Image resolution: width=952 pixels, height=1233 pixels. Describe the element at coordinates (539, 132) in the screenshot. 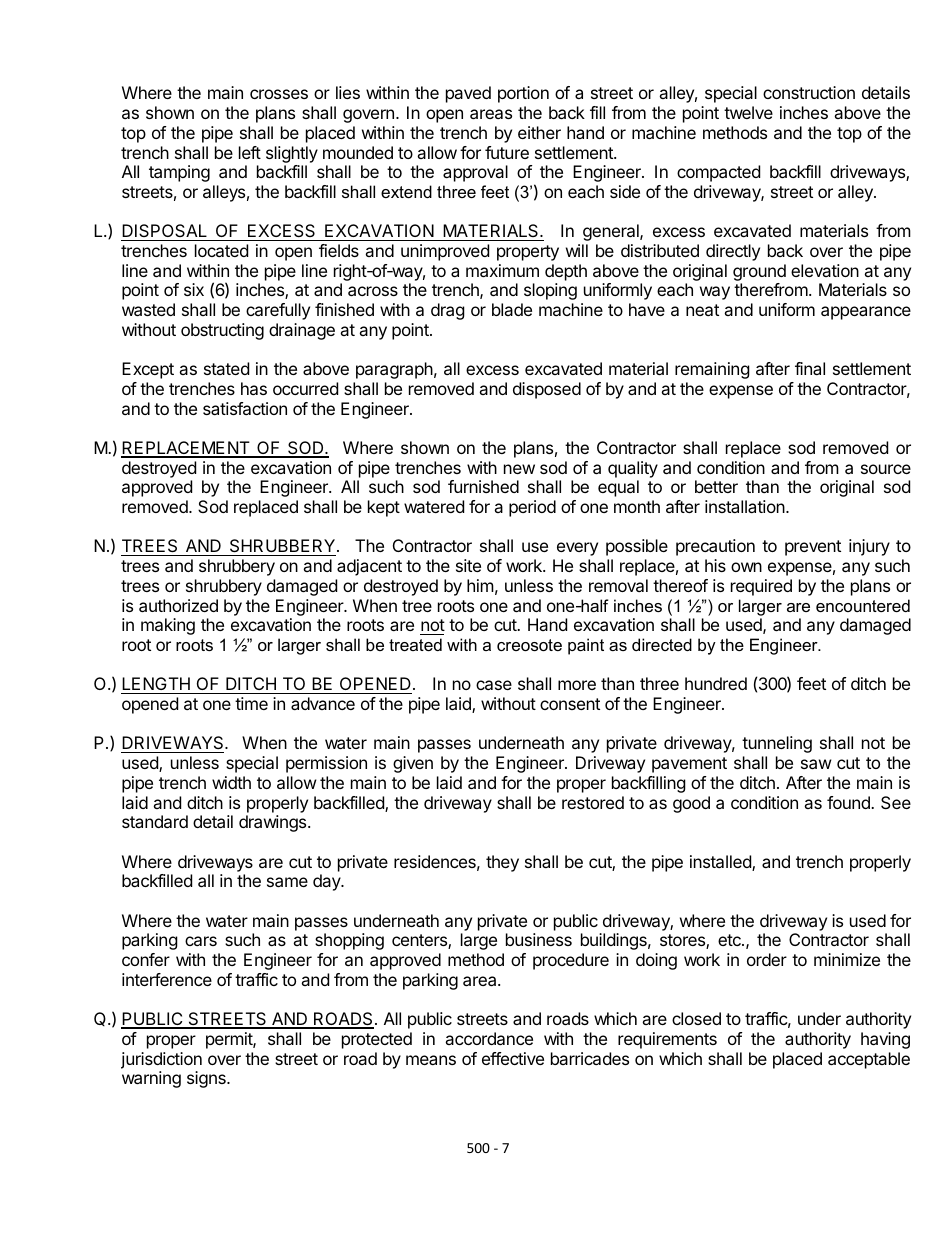

I see `either` at that location.
